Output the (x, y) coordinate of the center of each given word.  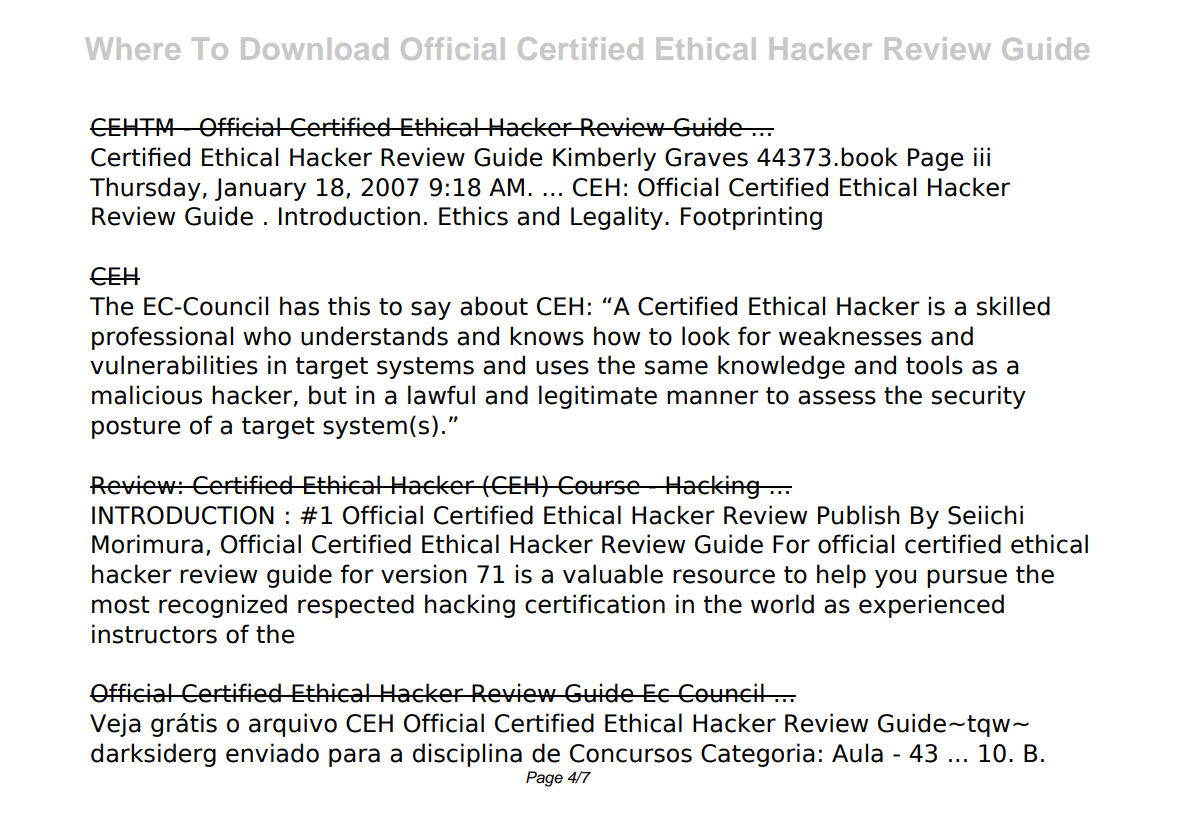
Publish (859, 515)
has (299, 306)
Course (599, 485)
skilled (1013, 306)
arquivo (293, 725)
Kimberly (604, 159)
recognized (223, 606)
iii (982, 156)
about (494, 306)
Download (314, 49)
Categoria (758, 755)
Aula (857, 753)
